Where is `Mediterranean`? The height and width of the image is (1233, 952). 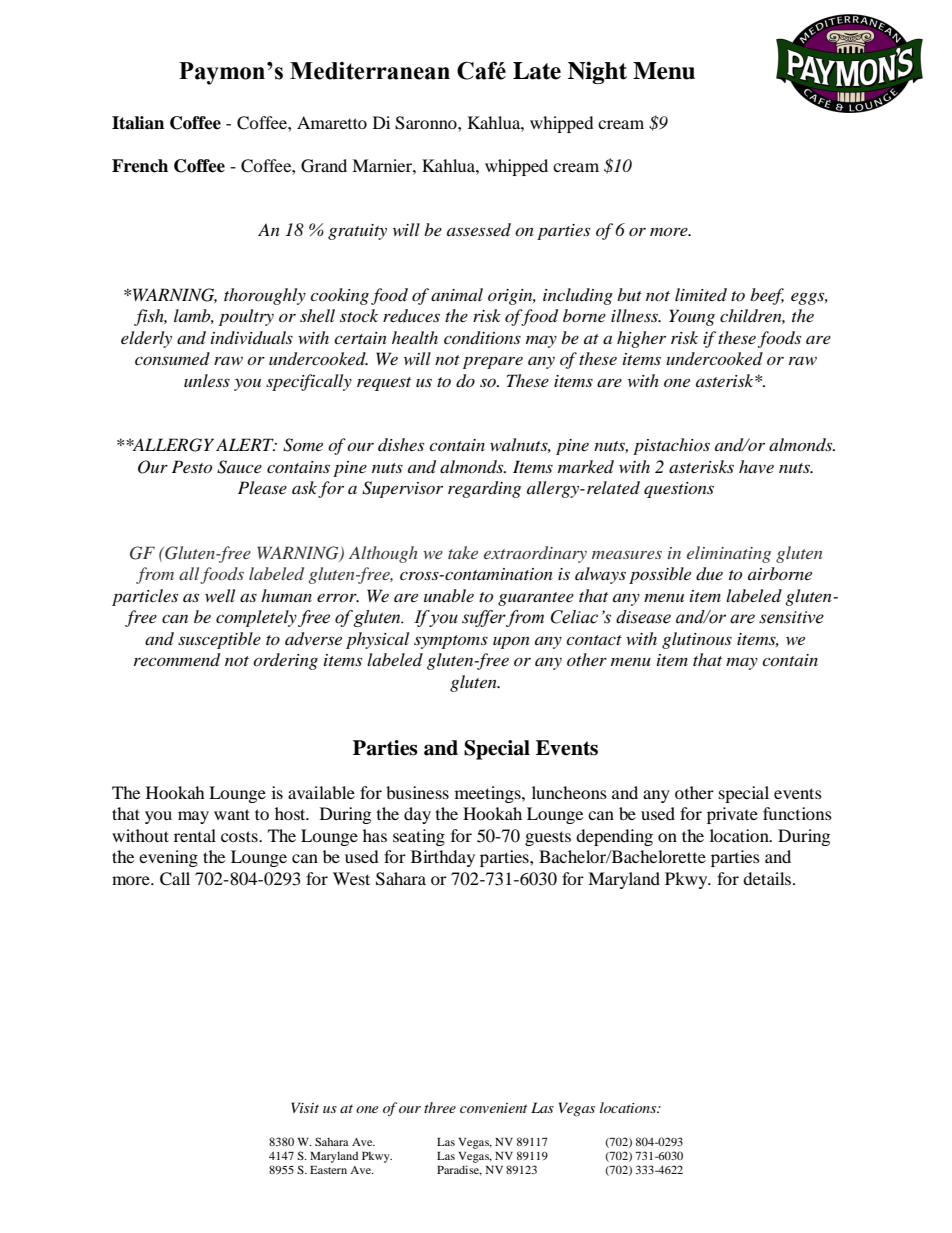
Mediterranean is located at coordinates (370, 71).
